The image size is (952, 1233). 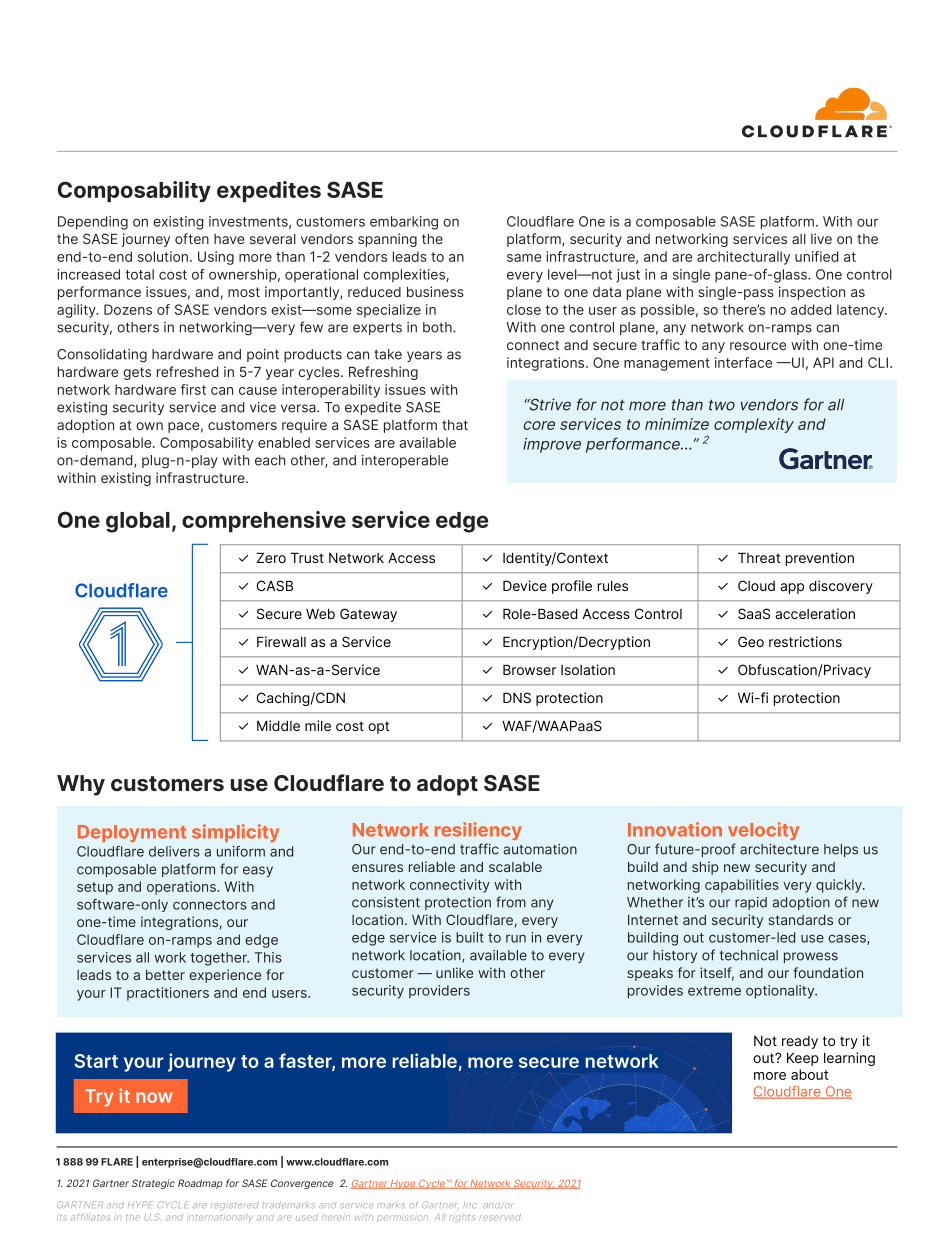 I want to click on now, so click(x=154, y=1097).
